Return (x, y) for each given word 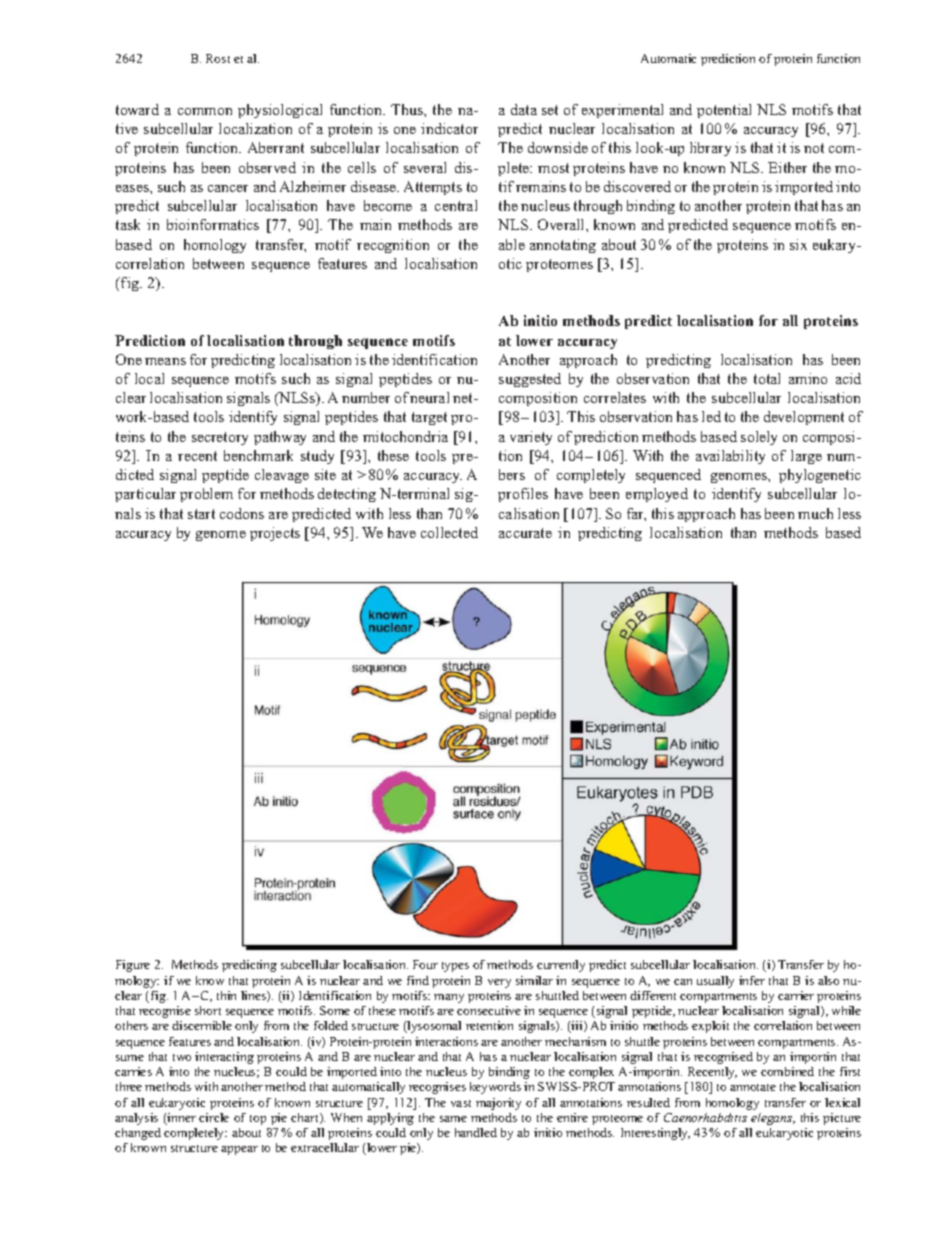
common (205, 111)
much (815, 513)
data (524, 109)
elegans (773, 1119)
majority (498, 1104)
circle (214, 1117)
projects (275, 534)
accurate (525, 533)
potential (724, 111)
